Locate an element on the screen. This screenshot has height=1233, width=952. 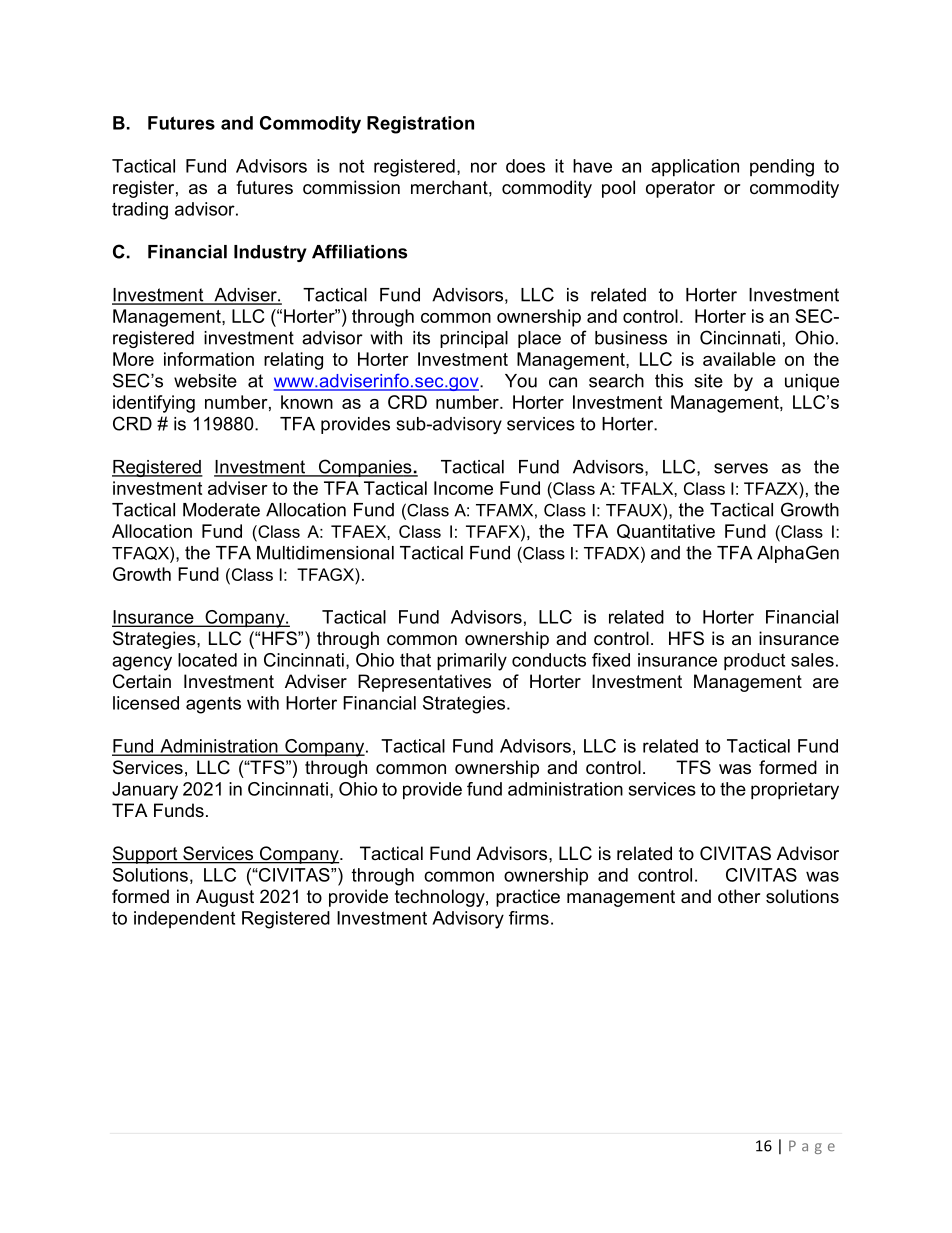
Representatives is located at coordinates (424, 683).
